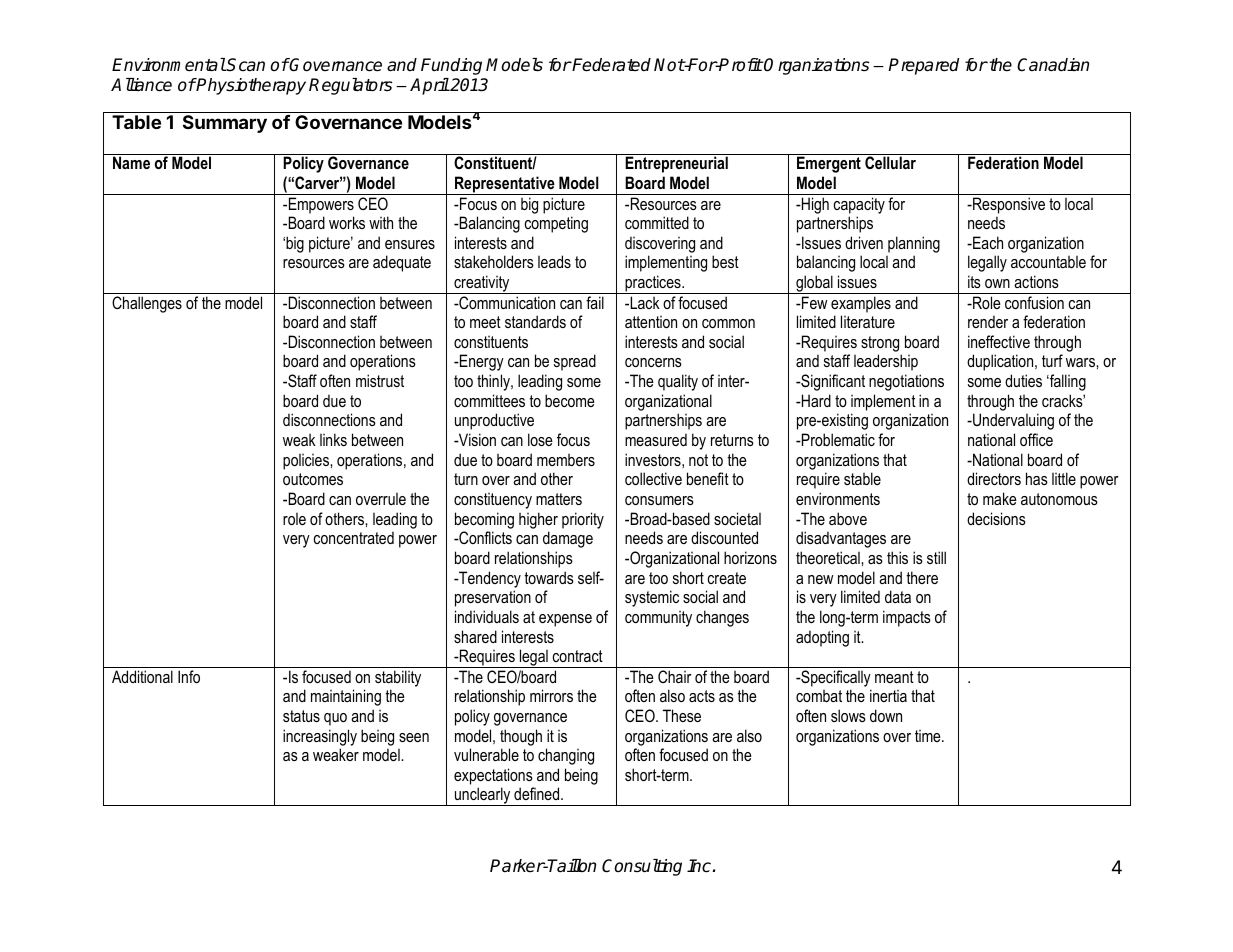 The image size is (1233, 952). What do you see at coordinates (611, 65) in the screenshot?
I see `Federated` at bounding box center [611, 65].
